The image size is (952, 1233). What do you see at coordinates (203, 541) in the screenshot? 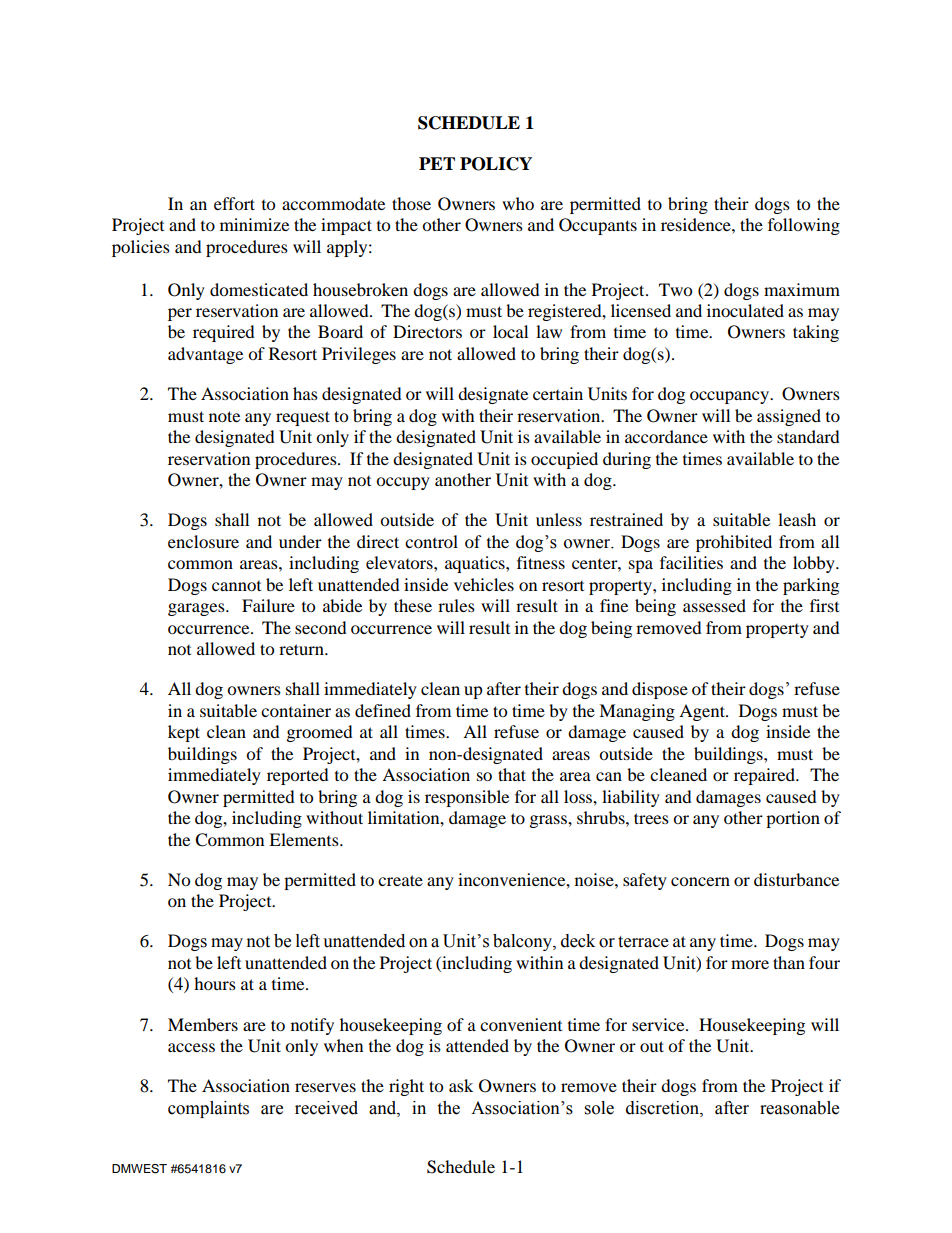
I see `enclosure` at bounding box center [203, 541].
